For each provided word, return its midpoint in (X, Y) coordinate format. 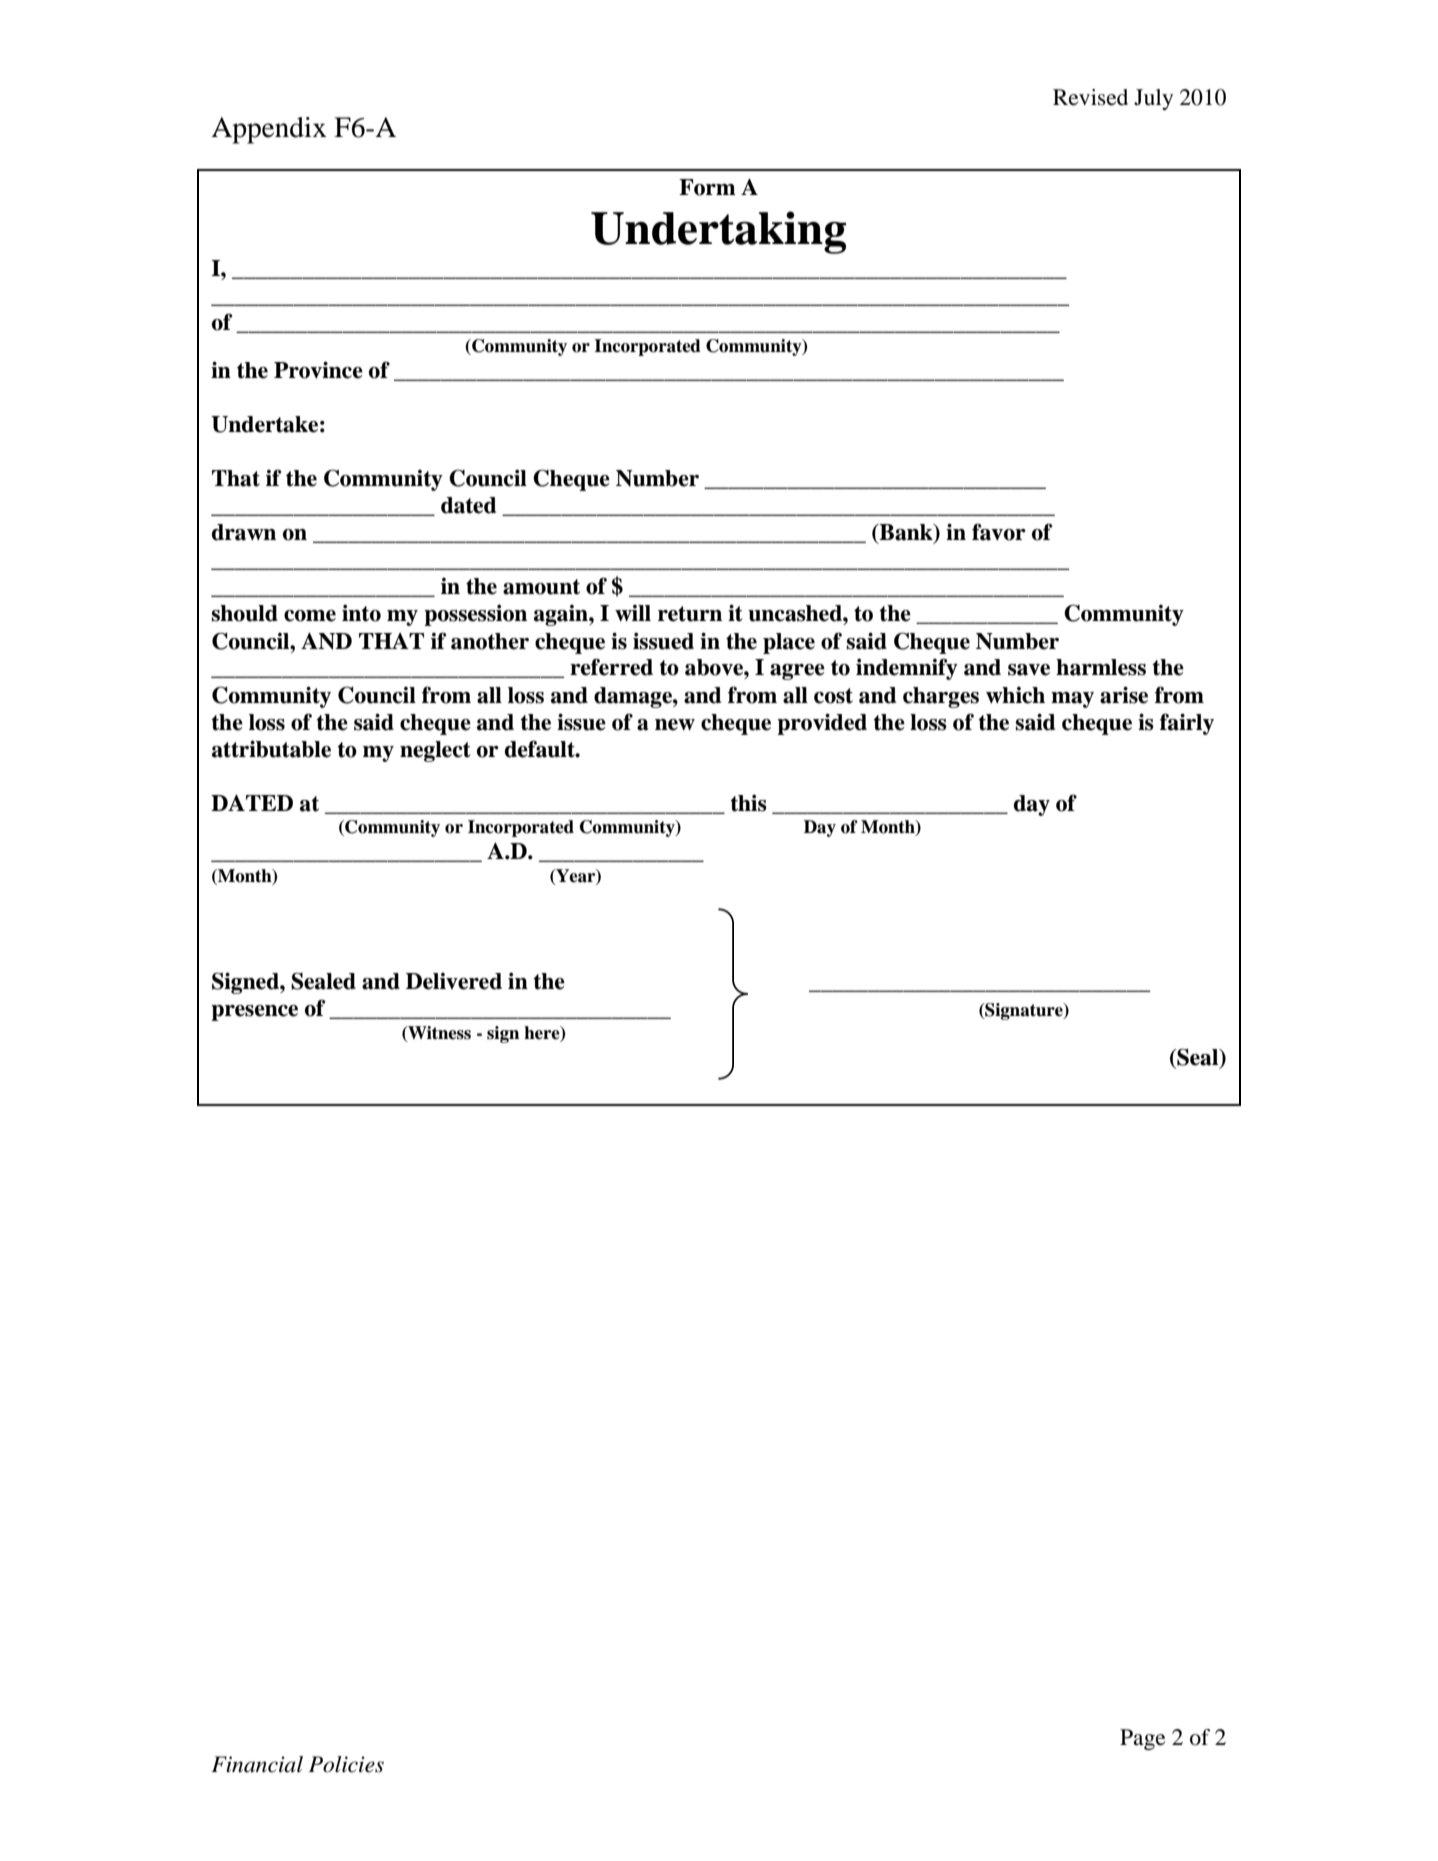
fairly (1187, 724)
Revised (1090, 97)
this (748, 803)
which (1015, 695)
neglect (435, 751)
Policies (346, 1764)
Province (318, 370)
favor (999, 532)
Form (707, 187)
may (1072, 700)
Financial (257, 1764)
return (690, 614)
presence (254, 1013)
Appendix (269, 130)
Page (1143, 1739)
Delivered (454, 981)
